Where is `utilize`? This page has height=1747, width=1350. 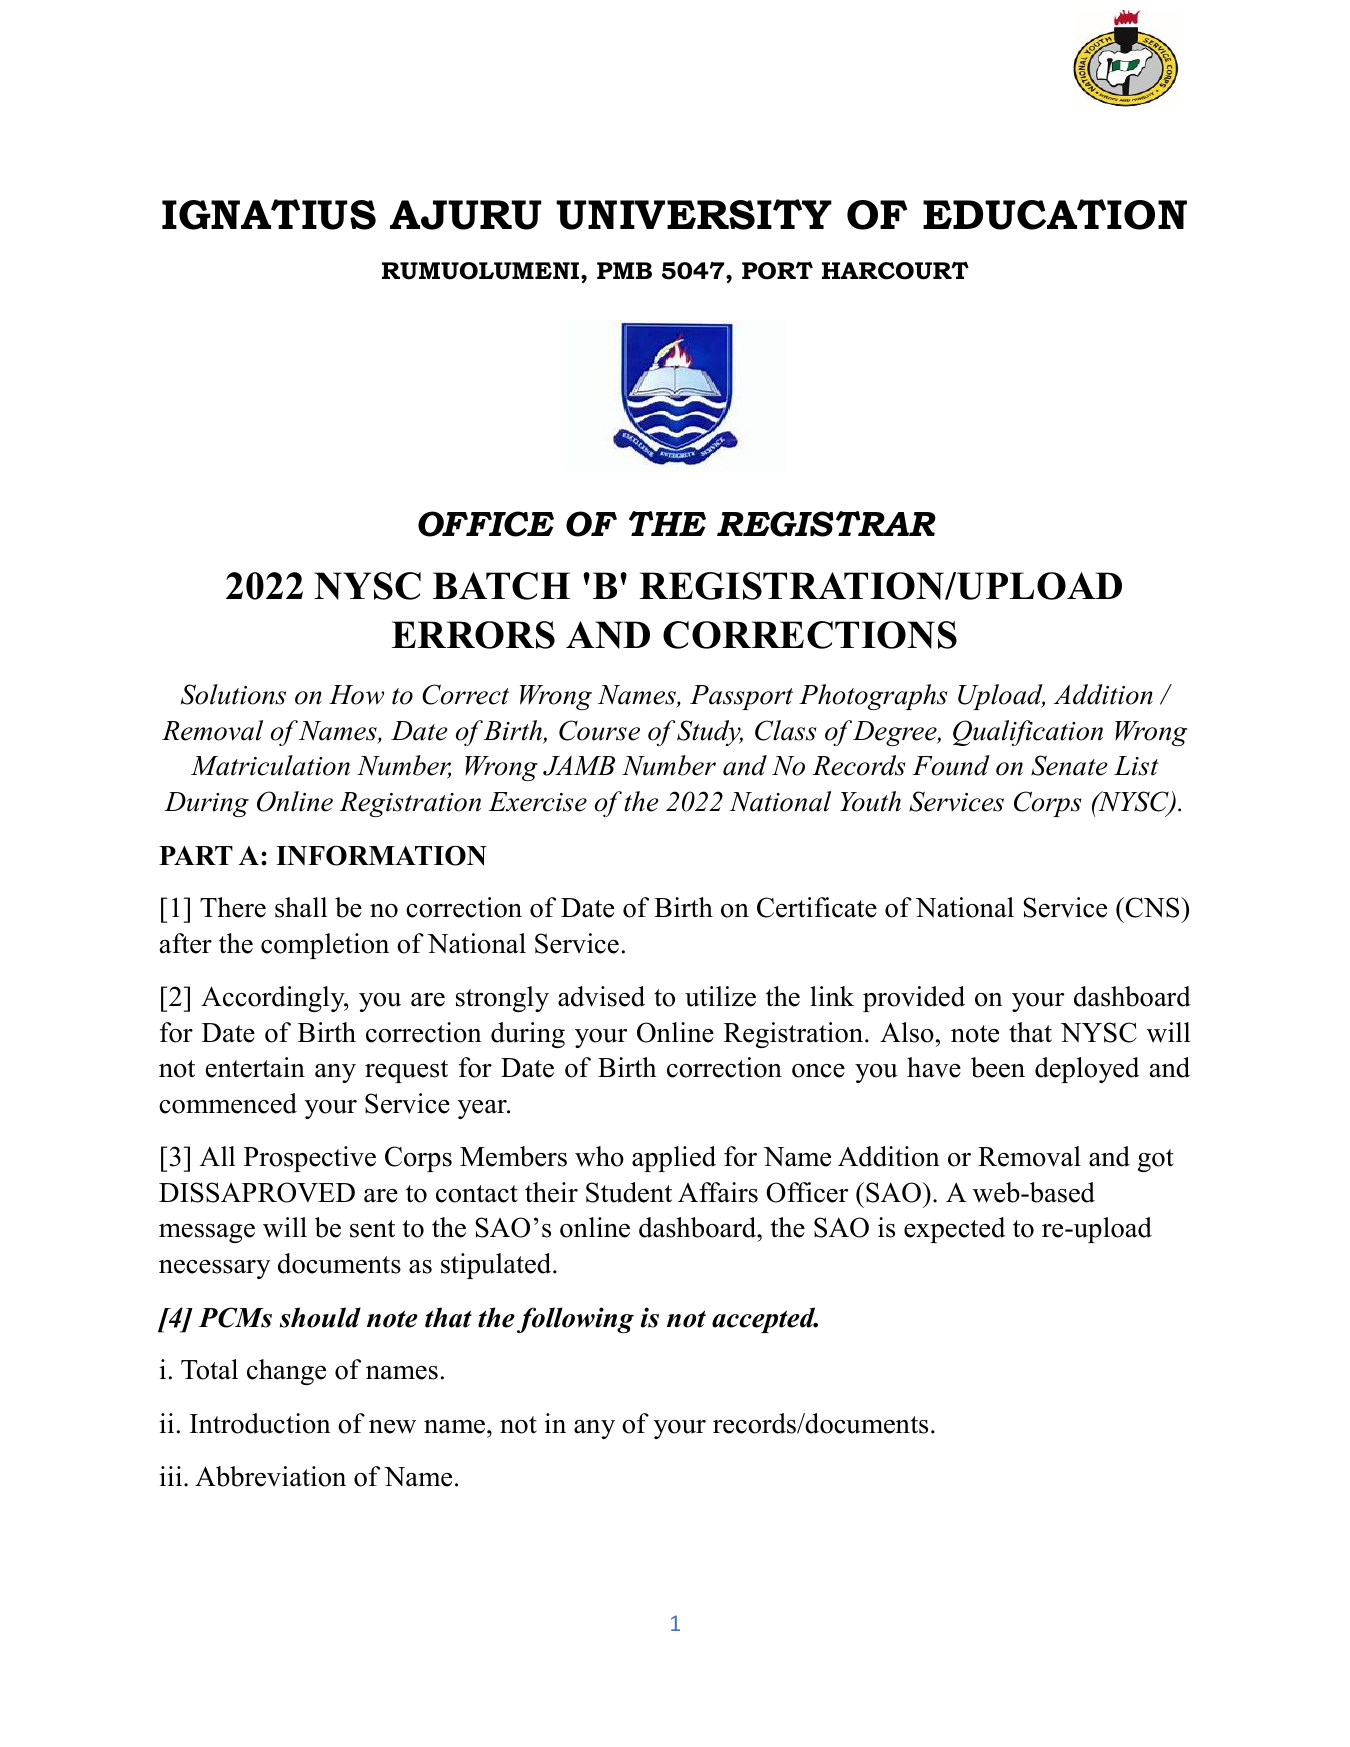 utilize is located at coordinates (720, 996).
